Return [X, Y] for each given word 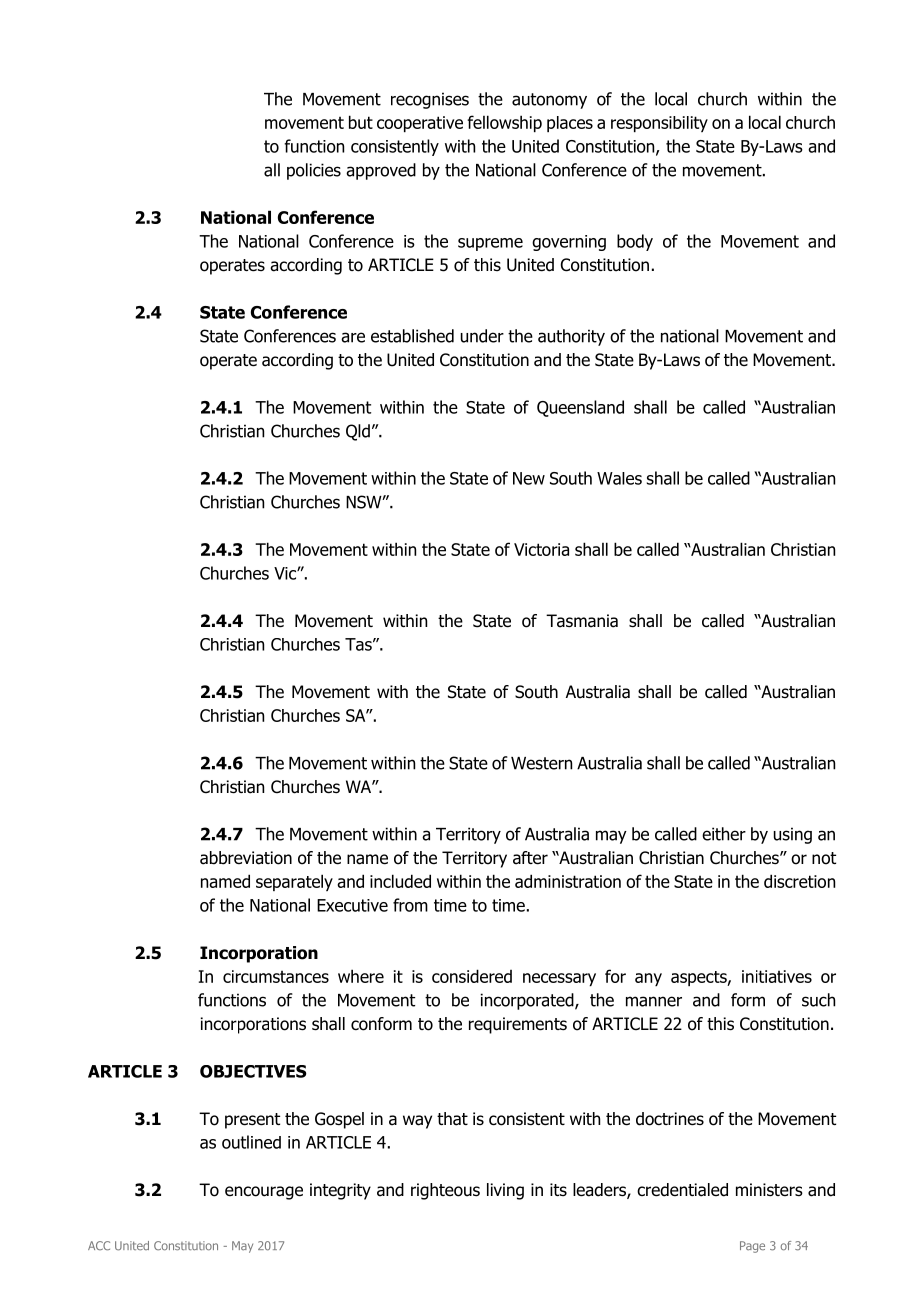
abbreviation [246, 858]
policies [314, 171]
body [635, 242]
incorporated [528, 1001]
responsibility [659, 124]
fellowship [504, 123]
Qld [358, 432]
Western [541, 763]
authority [571, 337]
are [353, 337]
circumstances [276, 976]
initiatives [777, 976]
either [724, 834]
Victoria [541, 549]
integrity [340, 1191]
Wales [619, 478]
